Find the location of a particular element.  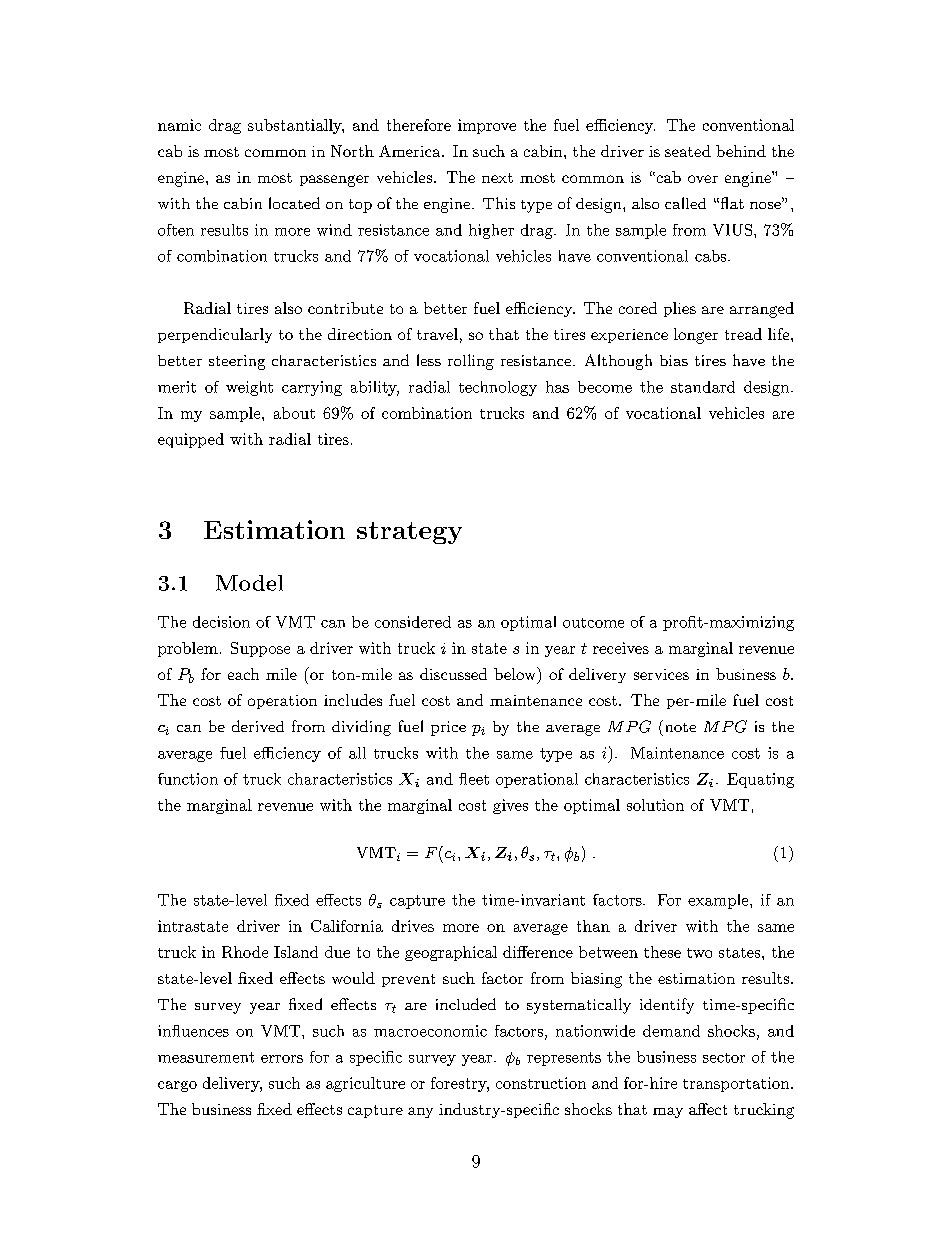

located is located at coordinates (294, 203).
